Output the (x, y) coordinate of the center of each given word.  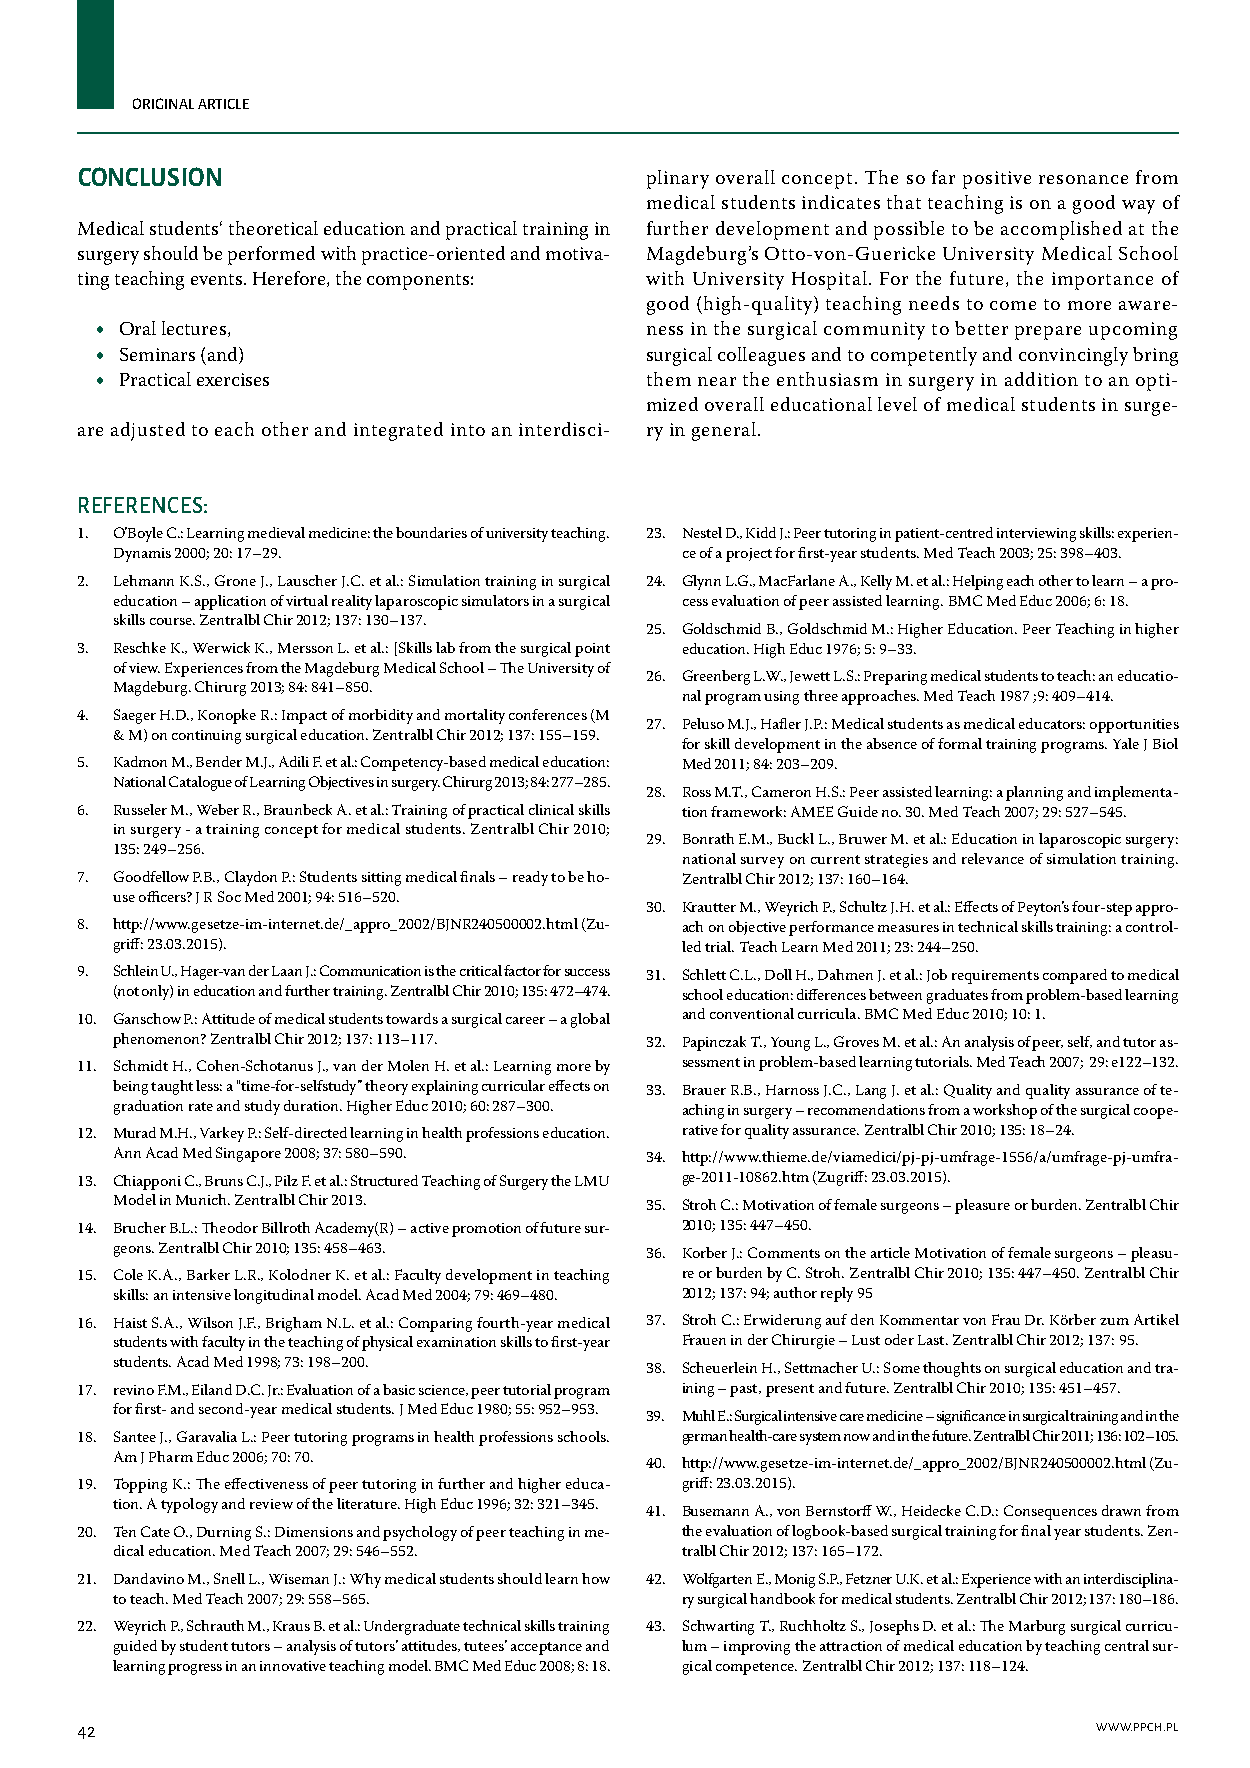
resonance (1083, 179)
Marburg (1037, 1627)
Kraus (291, 1626)
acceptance (546, 1648)
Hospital (831, 280)
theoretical (273, 228)
